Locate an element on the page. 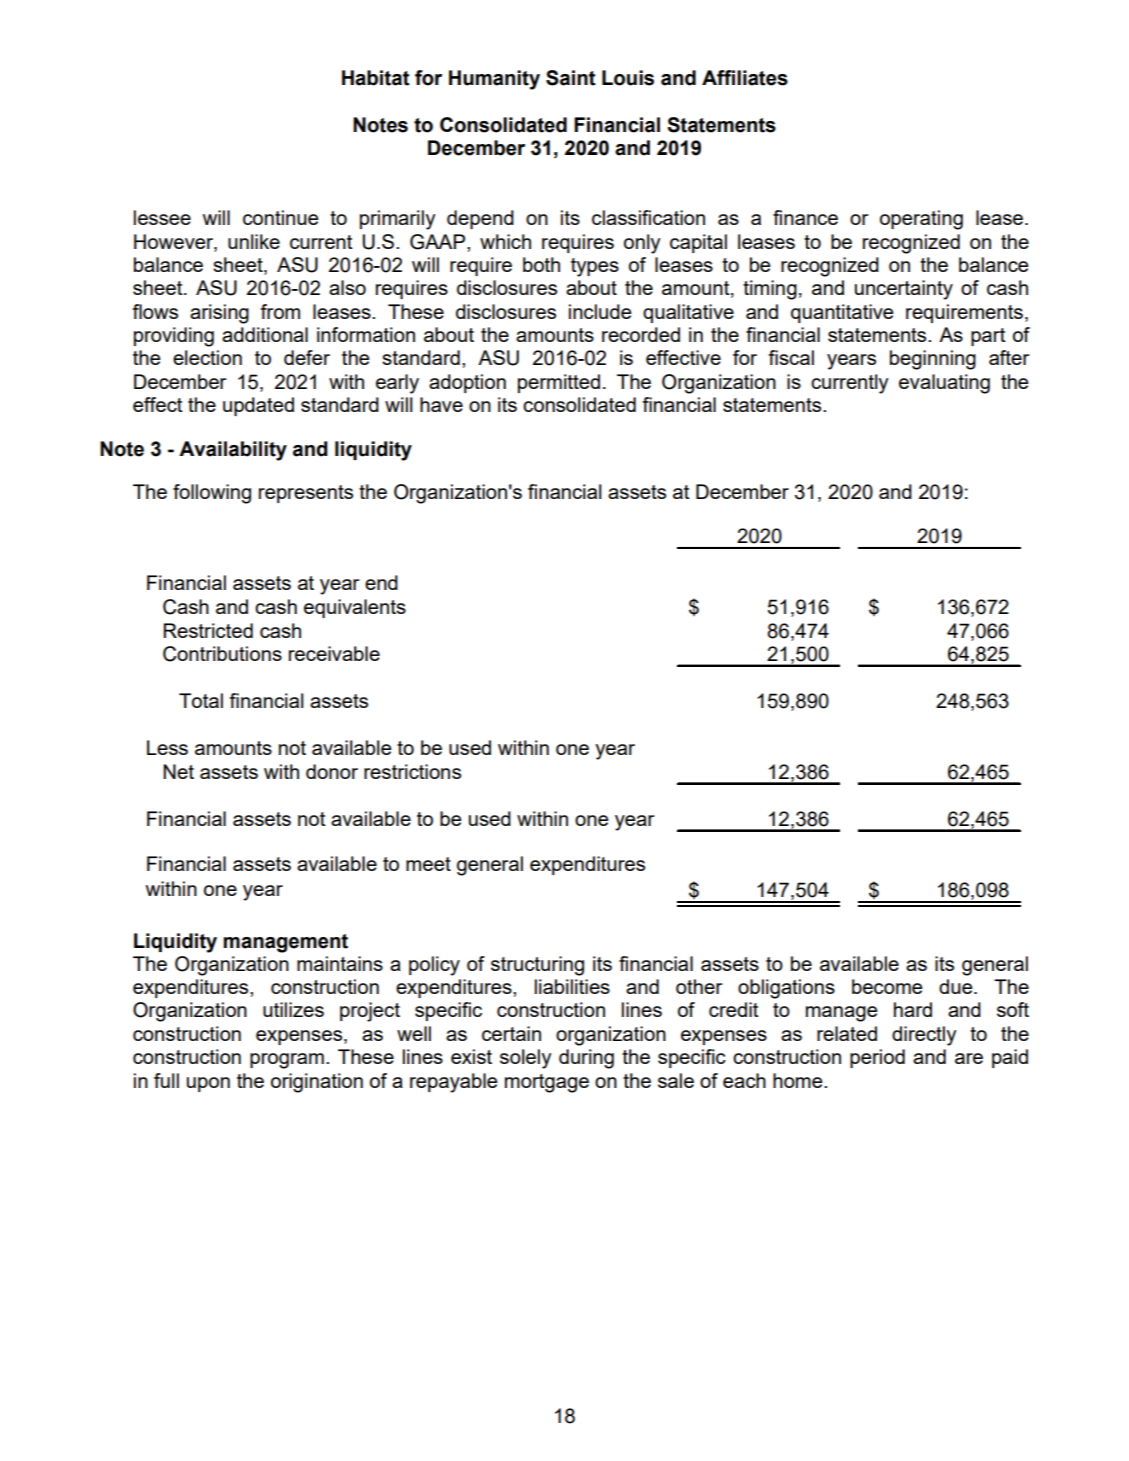 This image has height=1461, width=1129. become is located at coordinates (887, 986).
